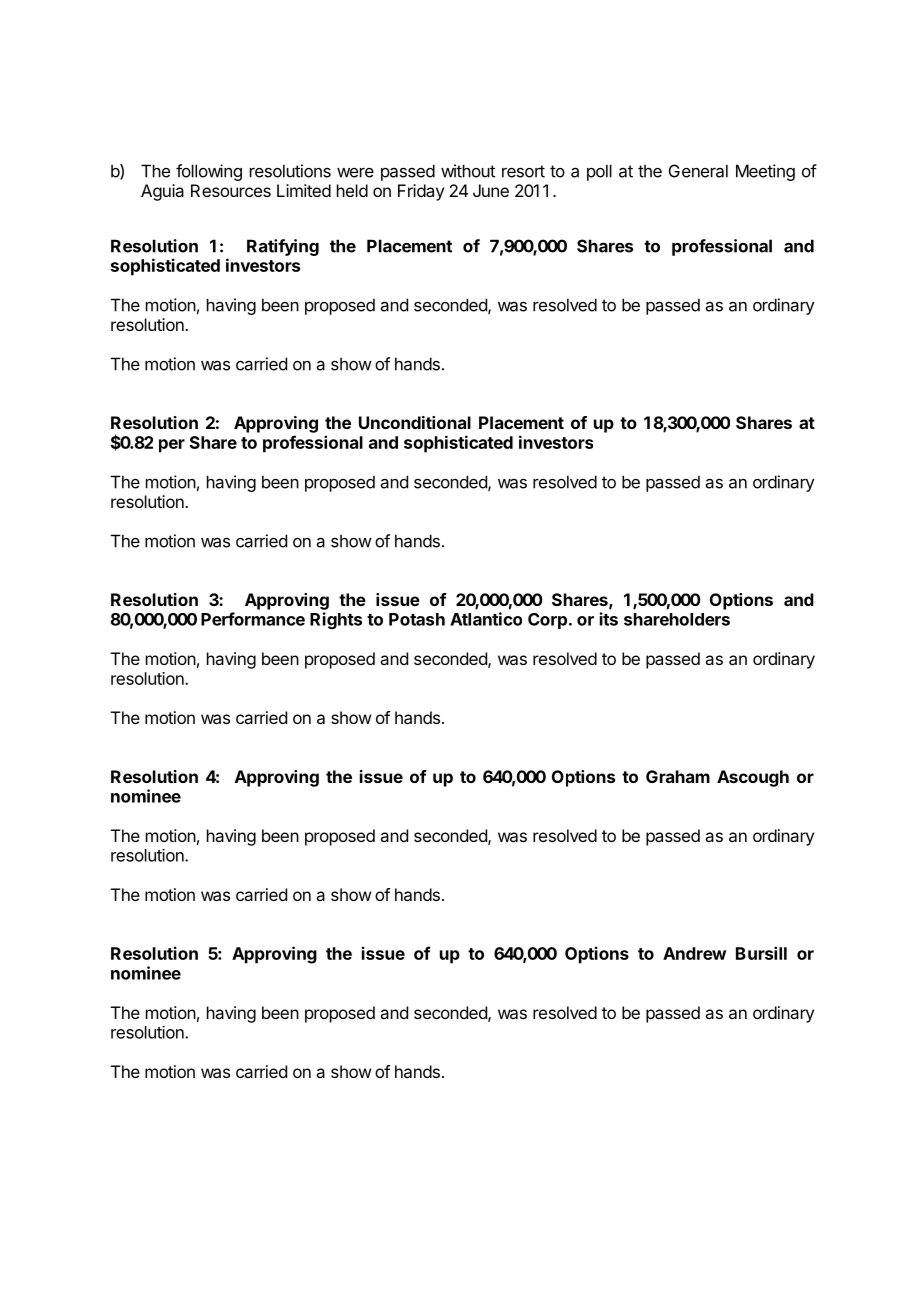  I want to click on Rights, so click(336, 620).
